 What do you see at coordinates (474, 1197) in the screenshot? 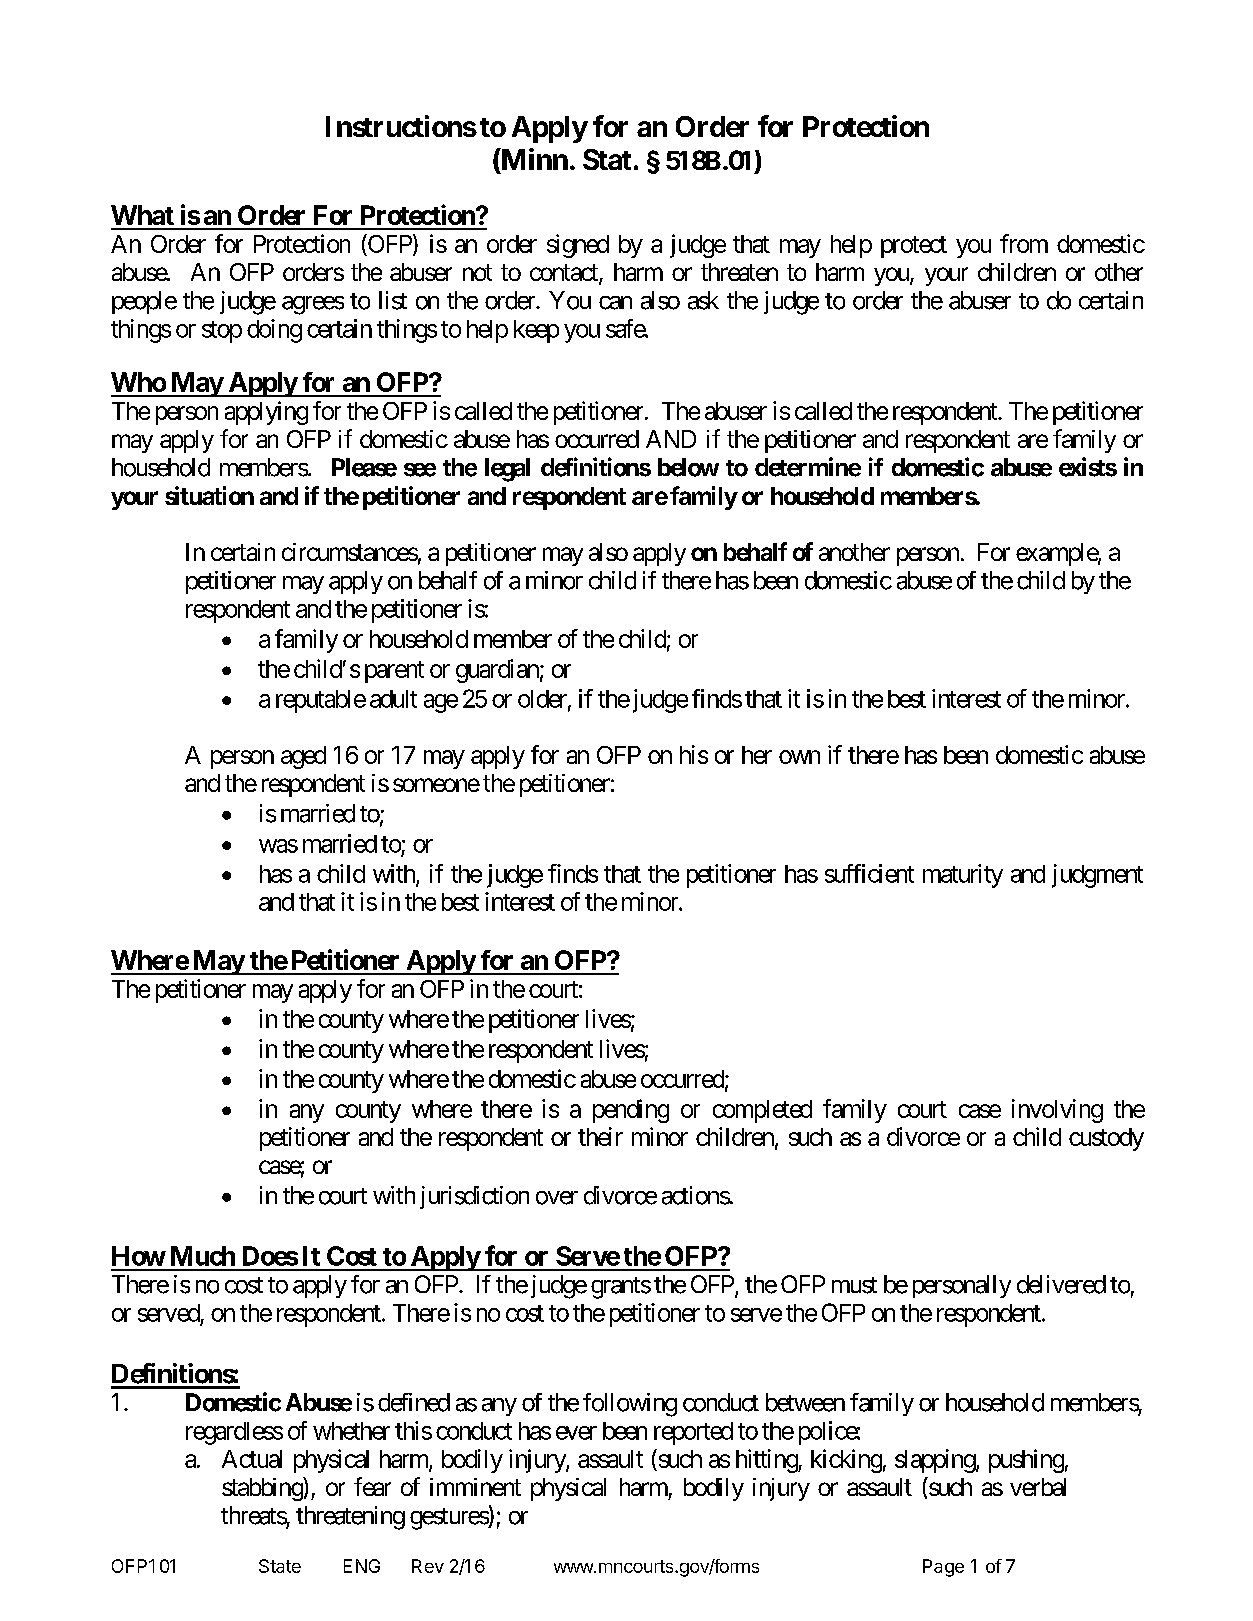
I see `jurisdiction` at bounding box center [474, 1197].
